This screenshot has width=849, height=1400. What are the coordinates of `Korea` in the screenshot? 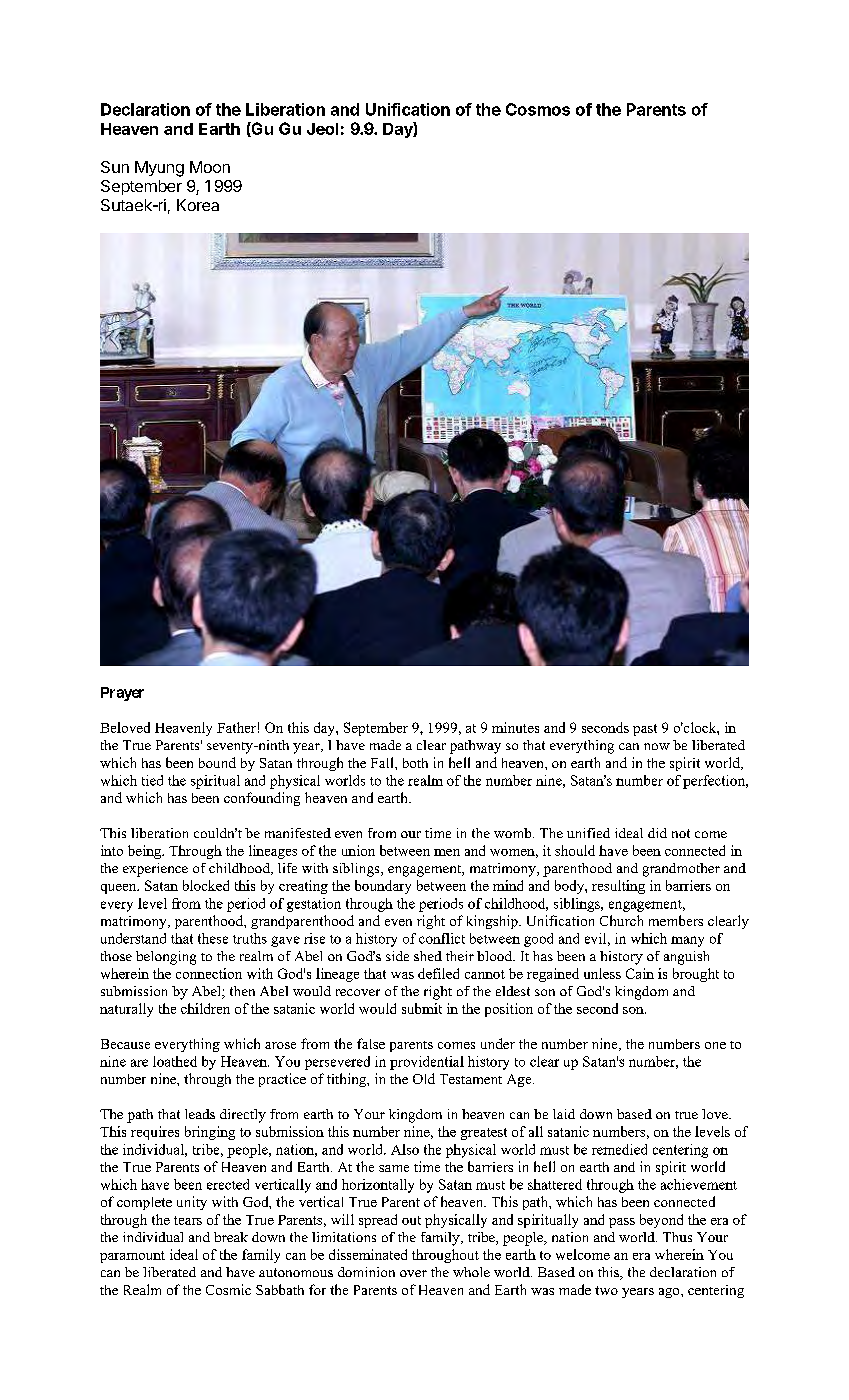 It's located at (198, 205).
